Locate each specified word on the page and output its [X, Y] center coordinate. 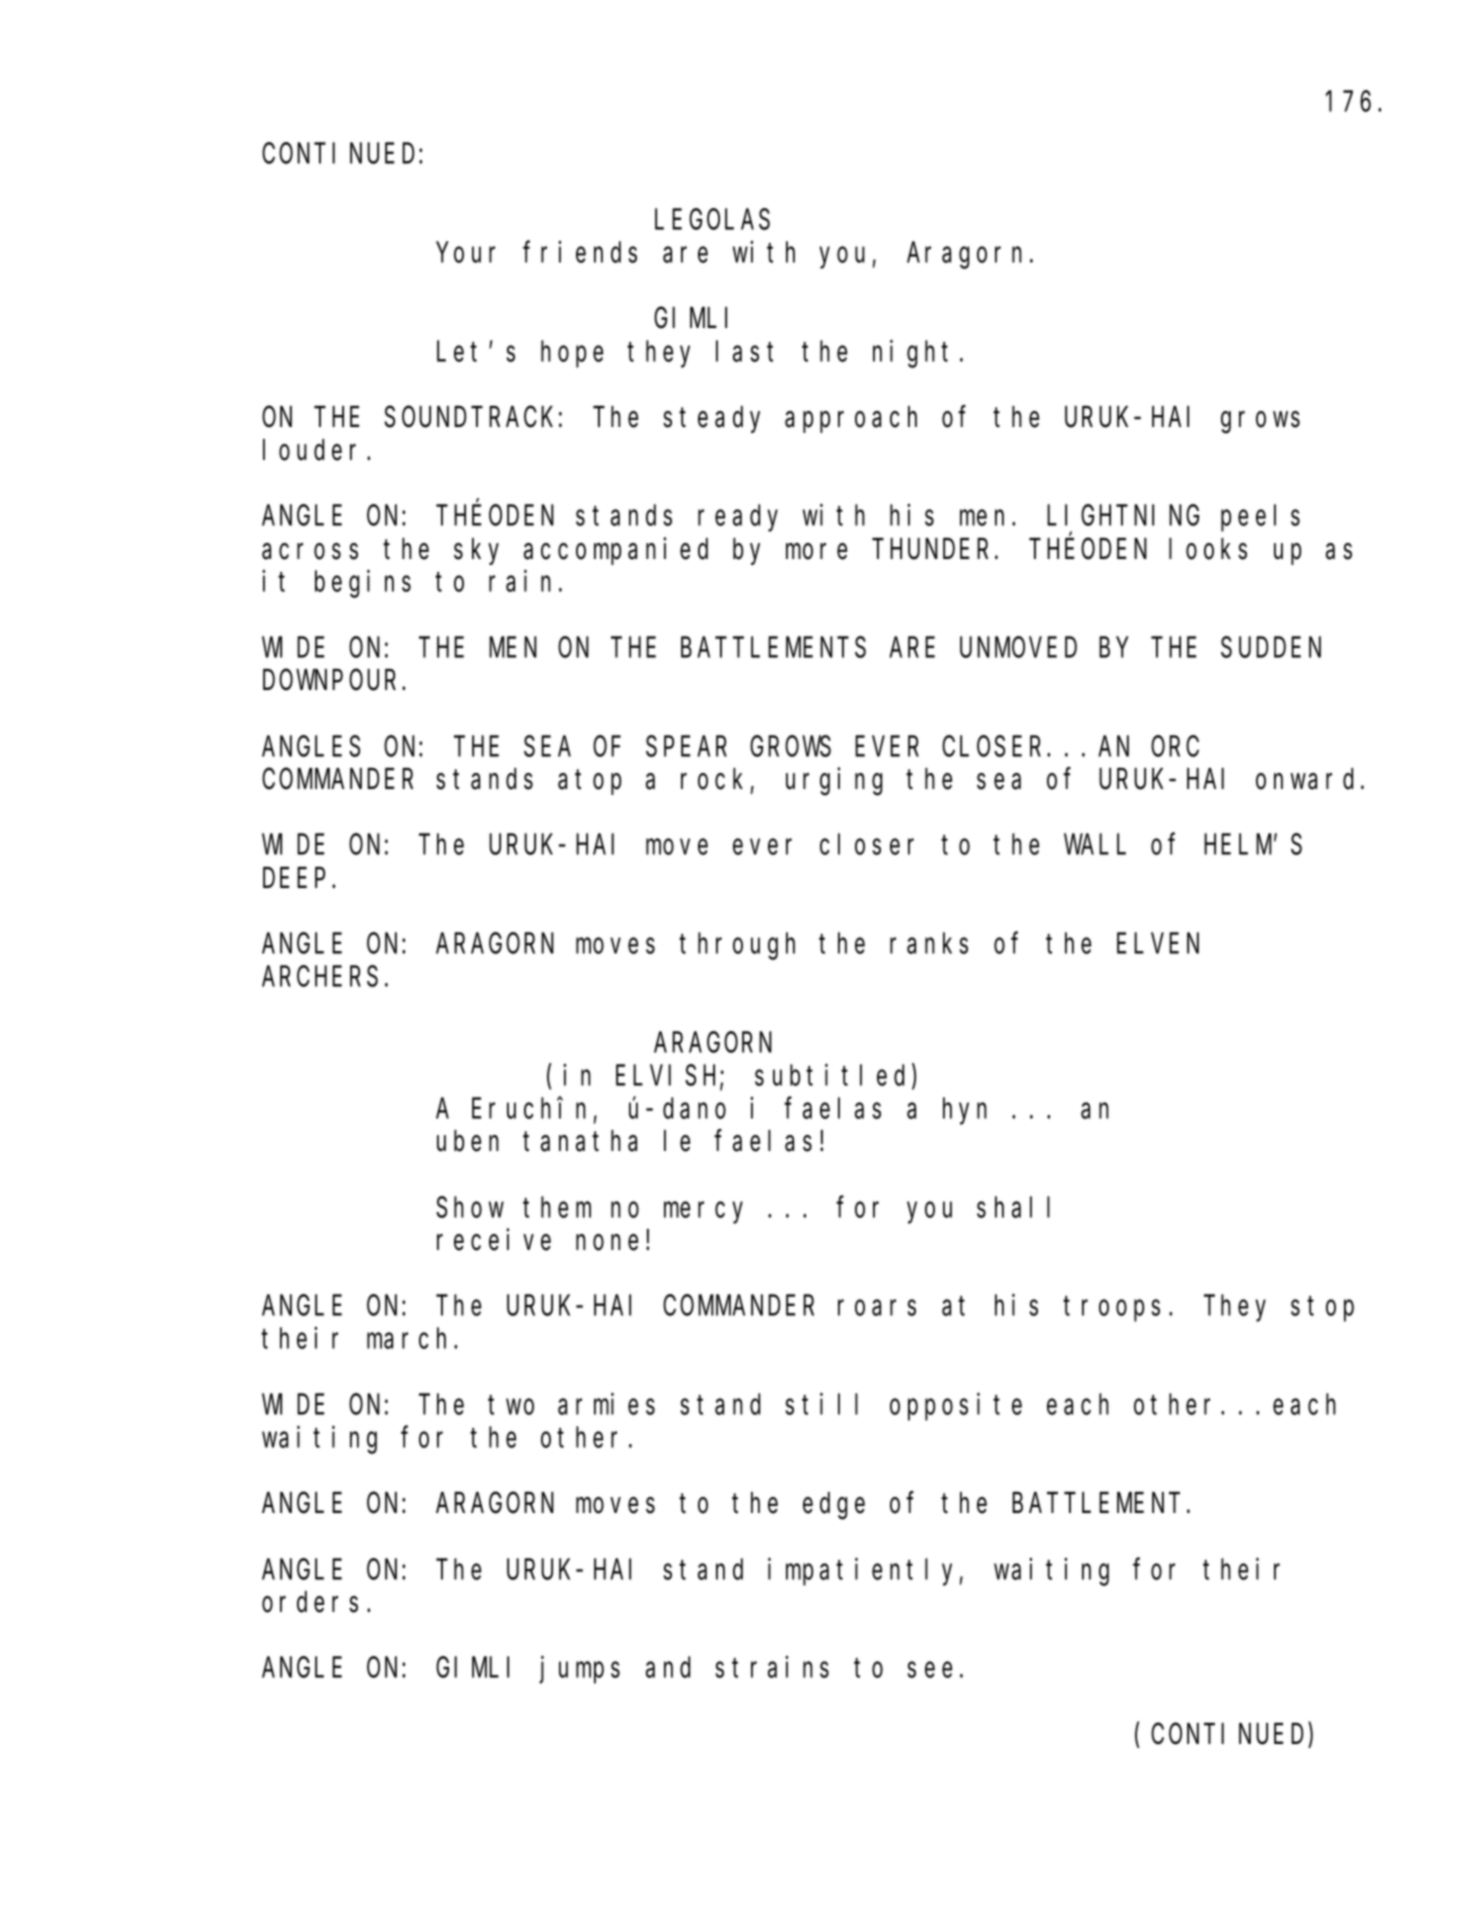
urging [834, 782]
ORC [1175, 747]
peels [1260, 518]
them [557, 1207]
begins [363, 584]
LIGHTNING [1123, 516]
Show [470, 1207]
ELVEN [1158, 944]
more [816, 552]
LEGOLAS [712, 220]
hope [572, 354]
